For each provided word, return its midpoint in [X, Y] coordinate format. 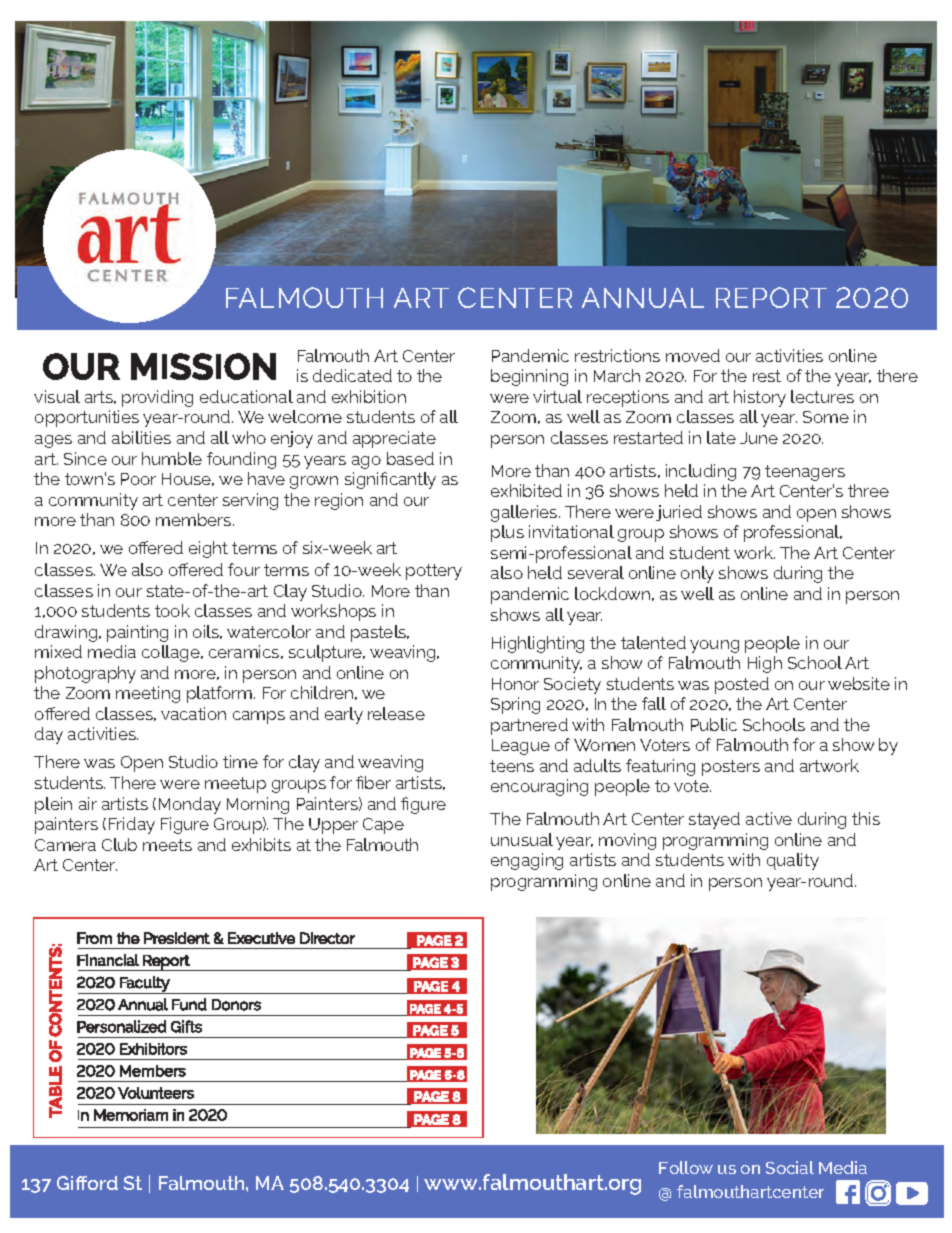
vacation [193, 713]
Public [714, 724]
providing [157, 398]
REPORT [771, 297]
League [521, 747]
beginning [529, 377]
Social [790, 1167]
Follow [686, 1167]
